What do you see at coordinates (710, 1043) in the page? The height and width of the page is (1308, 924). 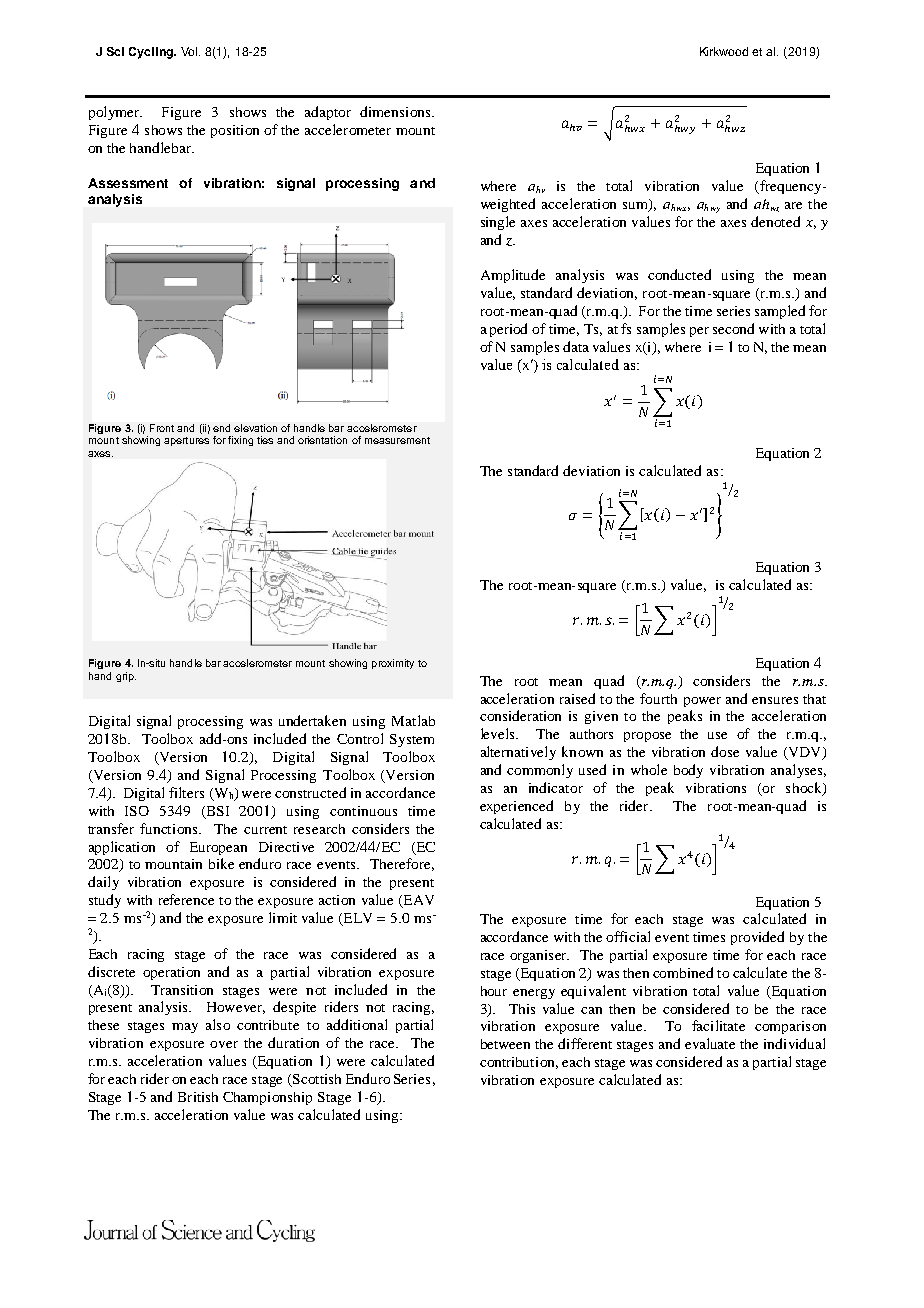 I see `evaluate` at bounding box center [710, 1043].
